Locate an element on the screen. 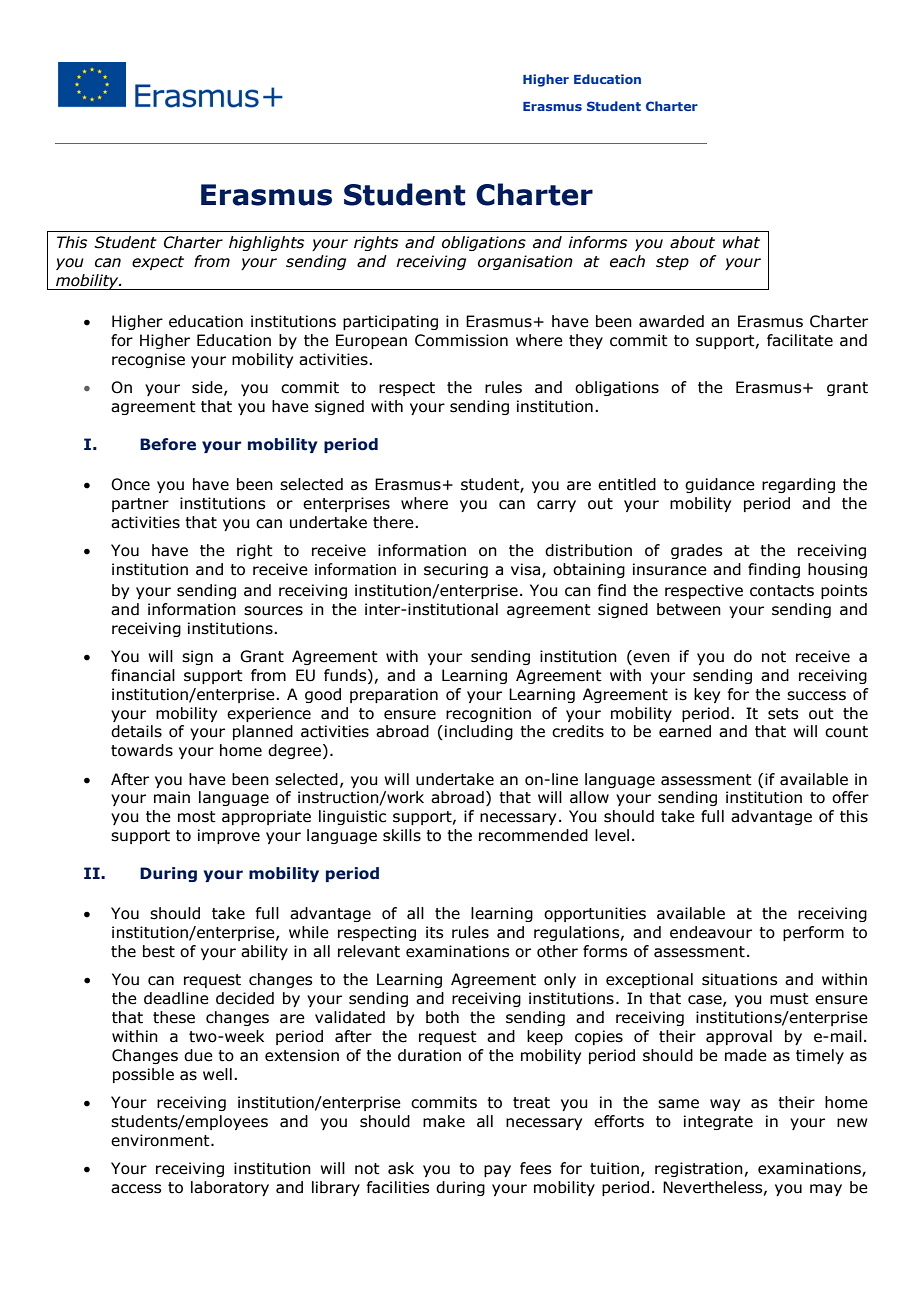 The height and width of the screenshot is (1308, 924). what is located at coordinates (741, 242).
